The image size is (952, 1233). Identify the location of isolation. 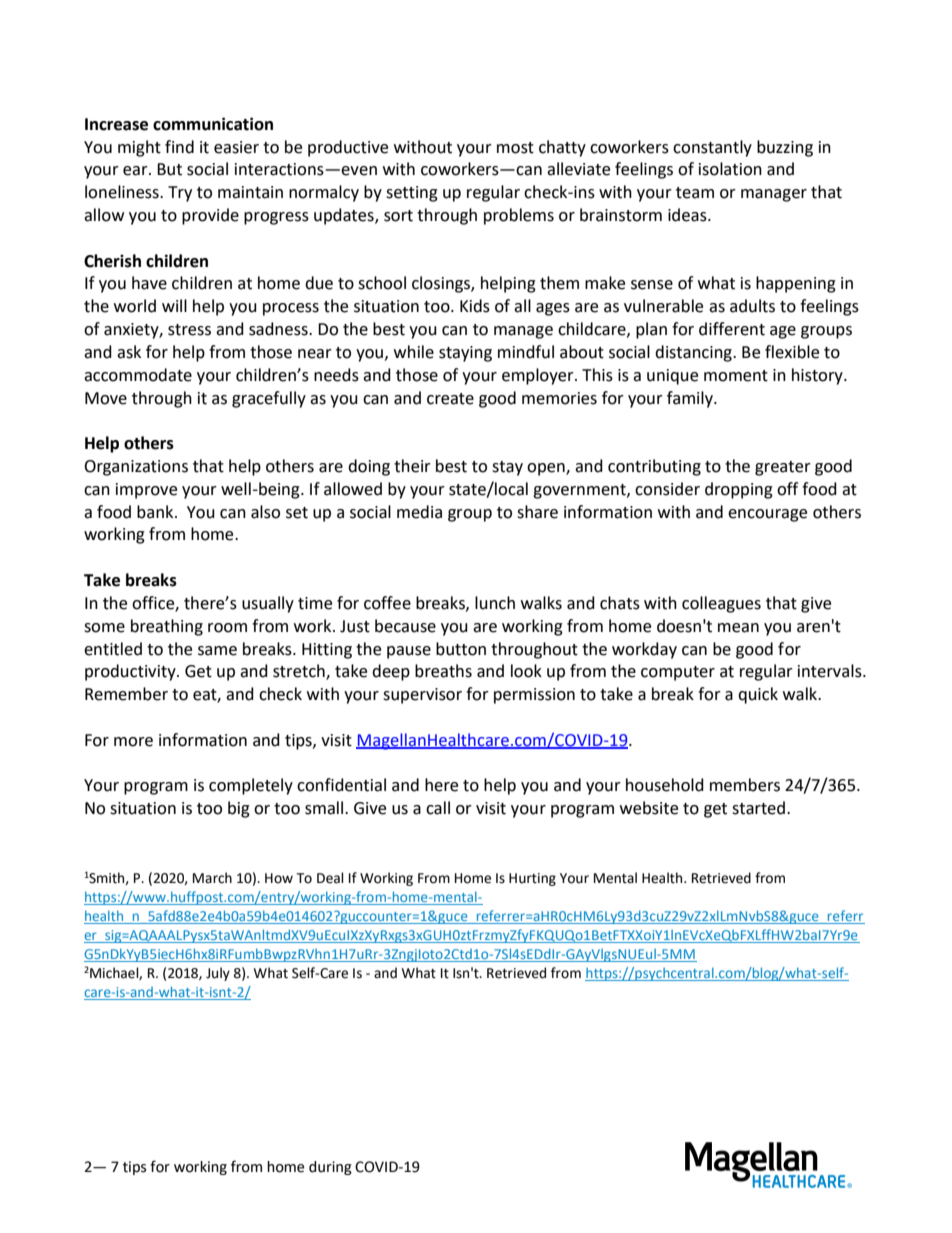
(730, 169).
